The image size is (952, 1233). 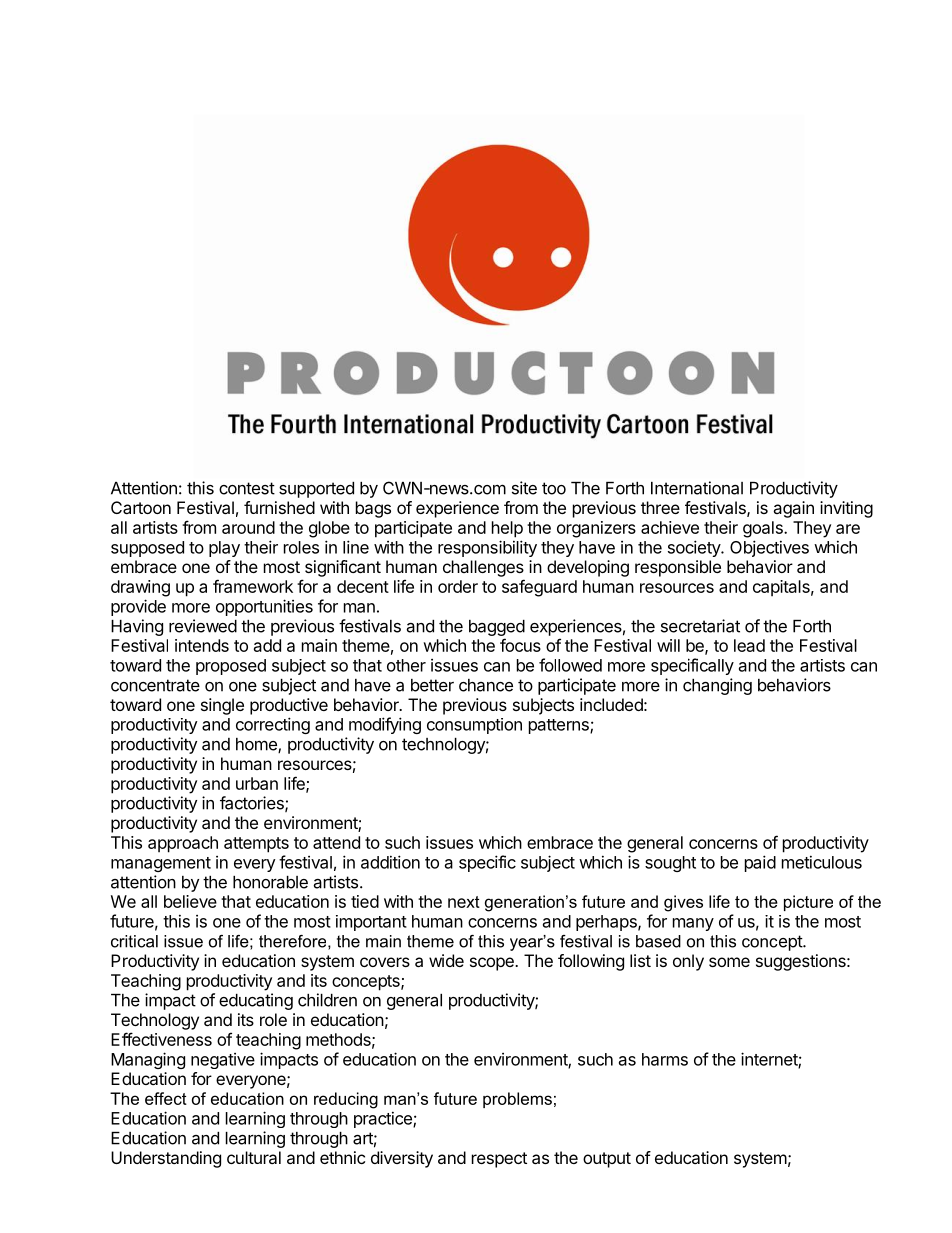 What do you see at coordinates (183, 844) in the screenshot?
I see `approach` at bounding box center [183, 844].
